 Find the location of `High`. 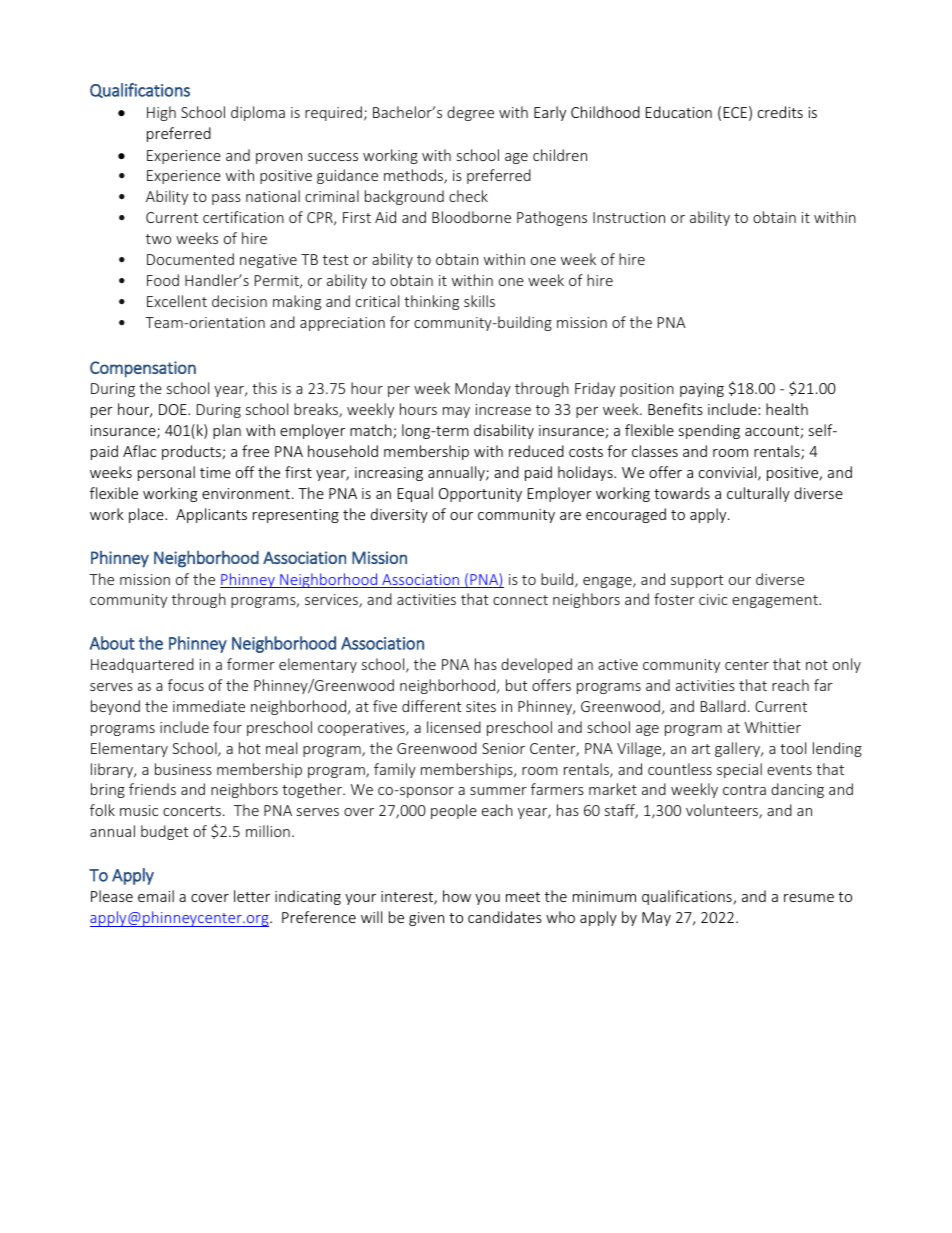

High is located at coordinates (161, 113).
